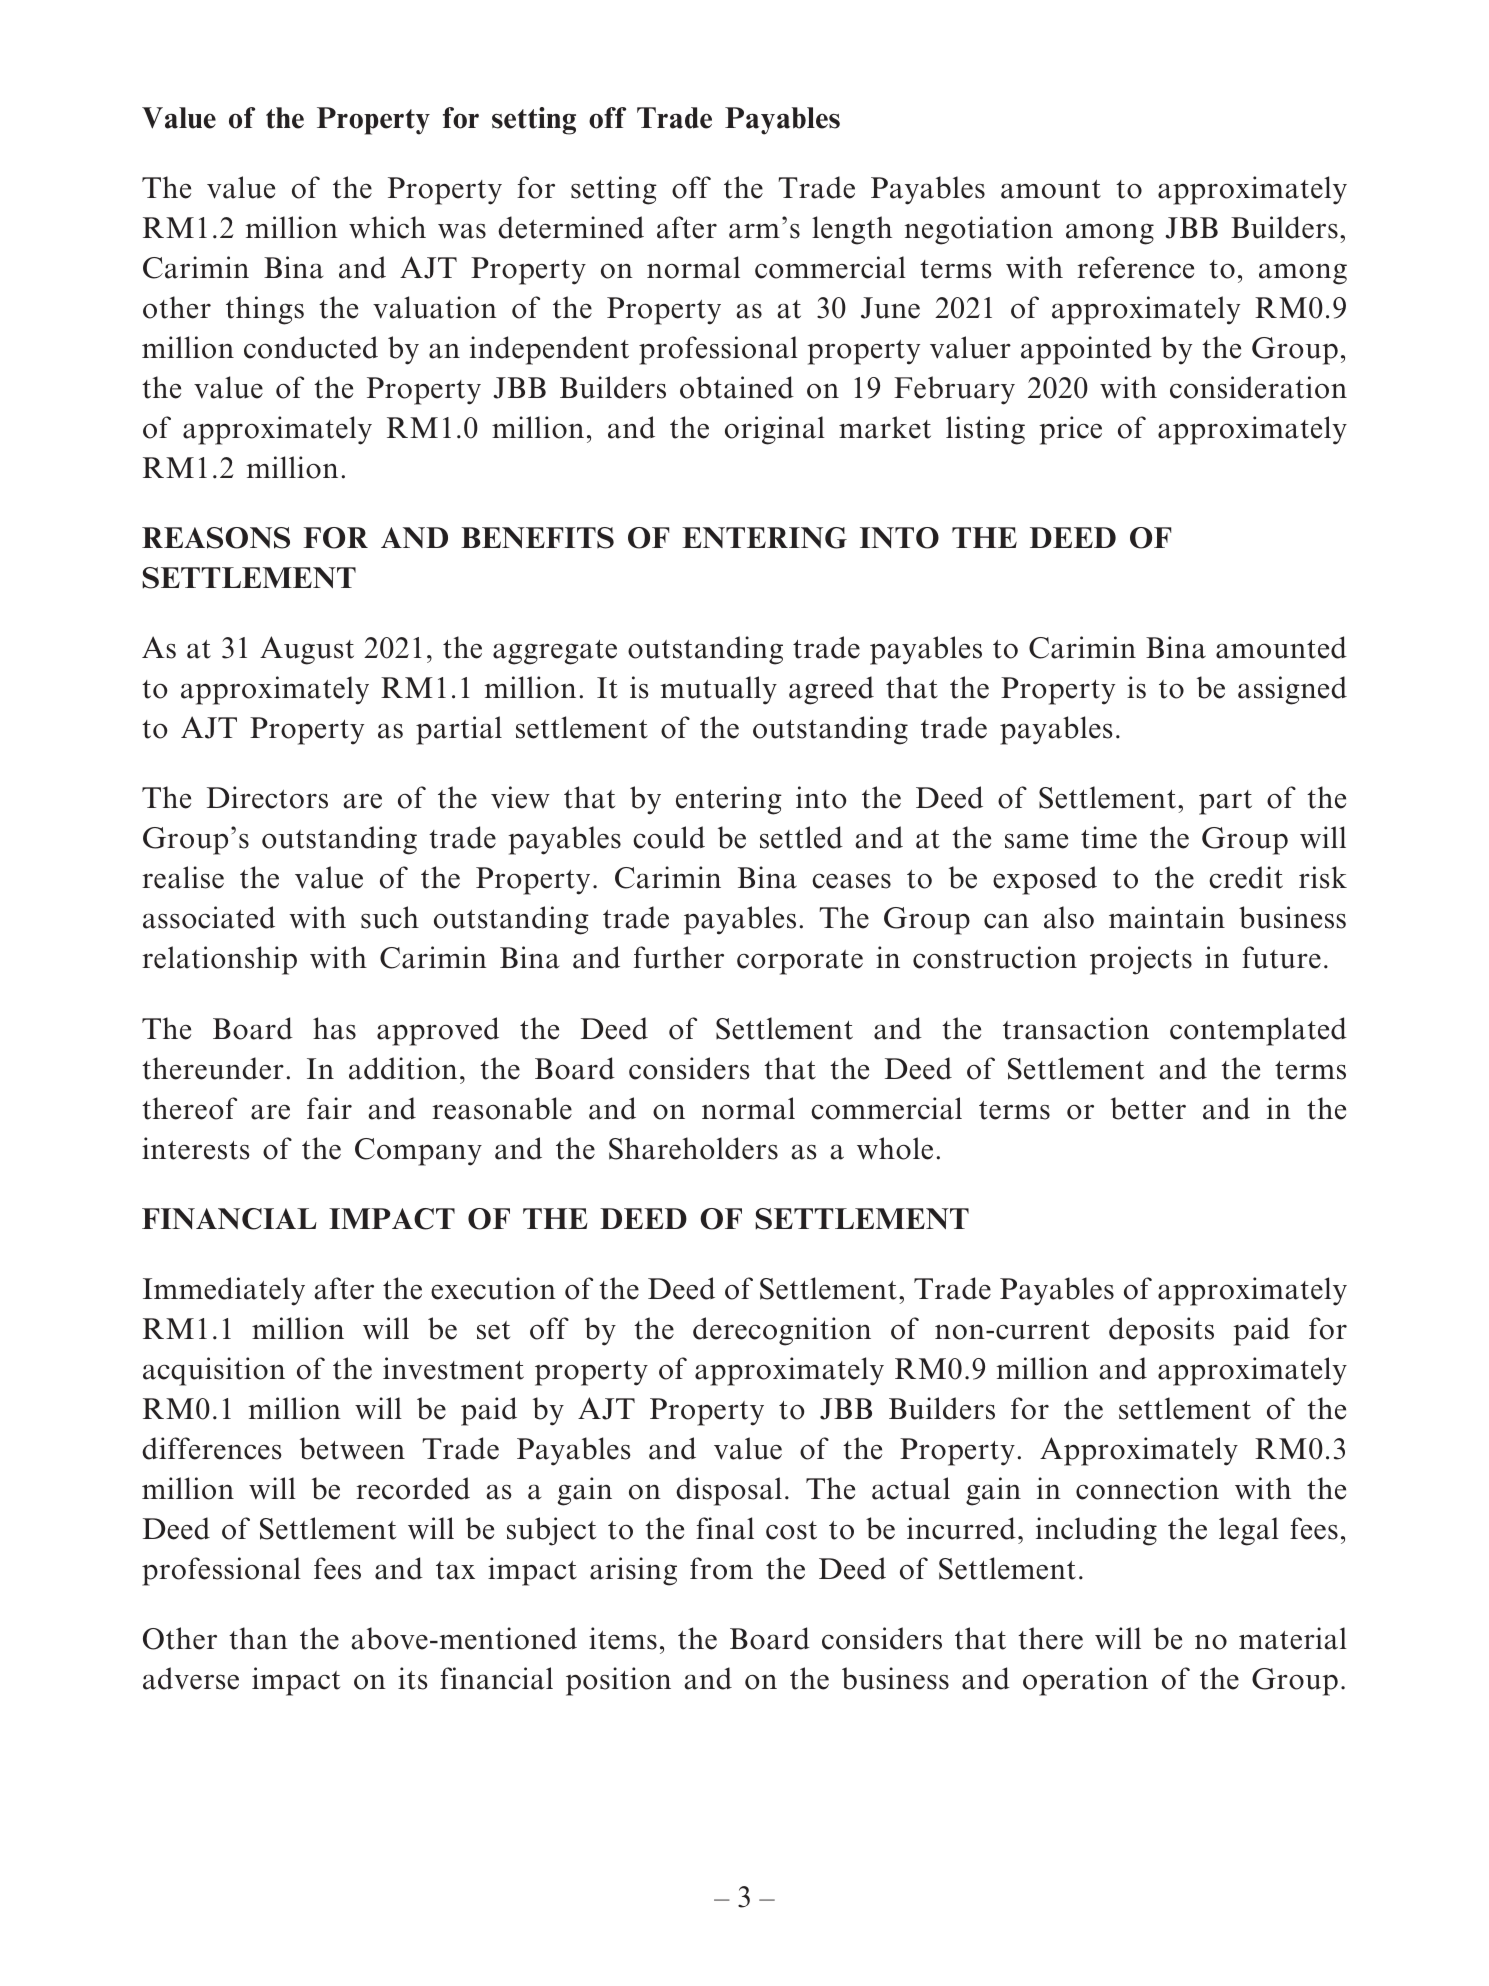 The image size is (1489, 1986). I want to click on assigned, so click(1292, 690).
